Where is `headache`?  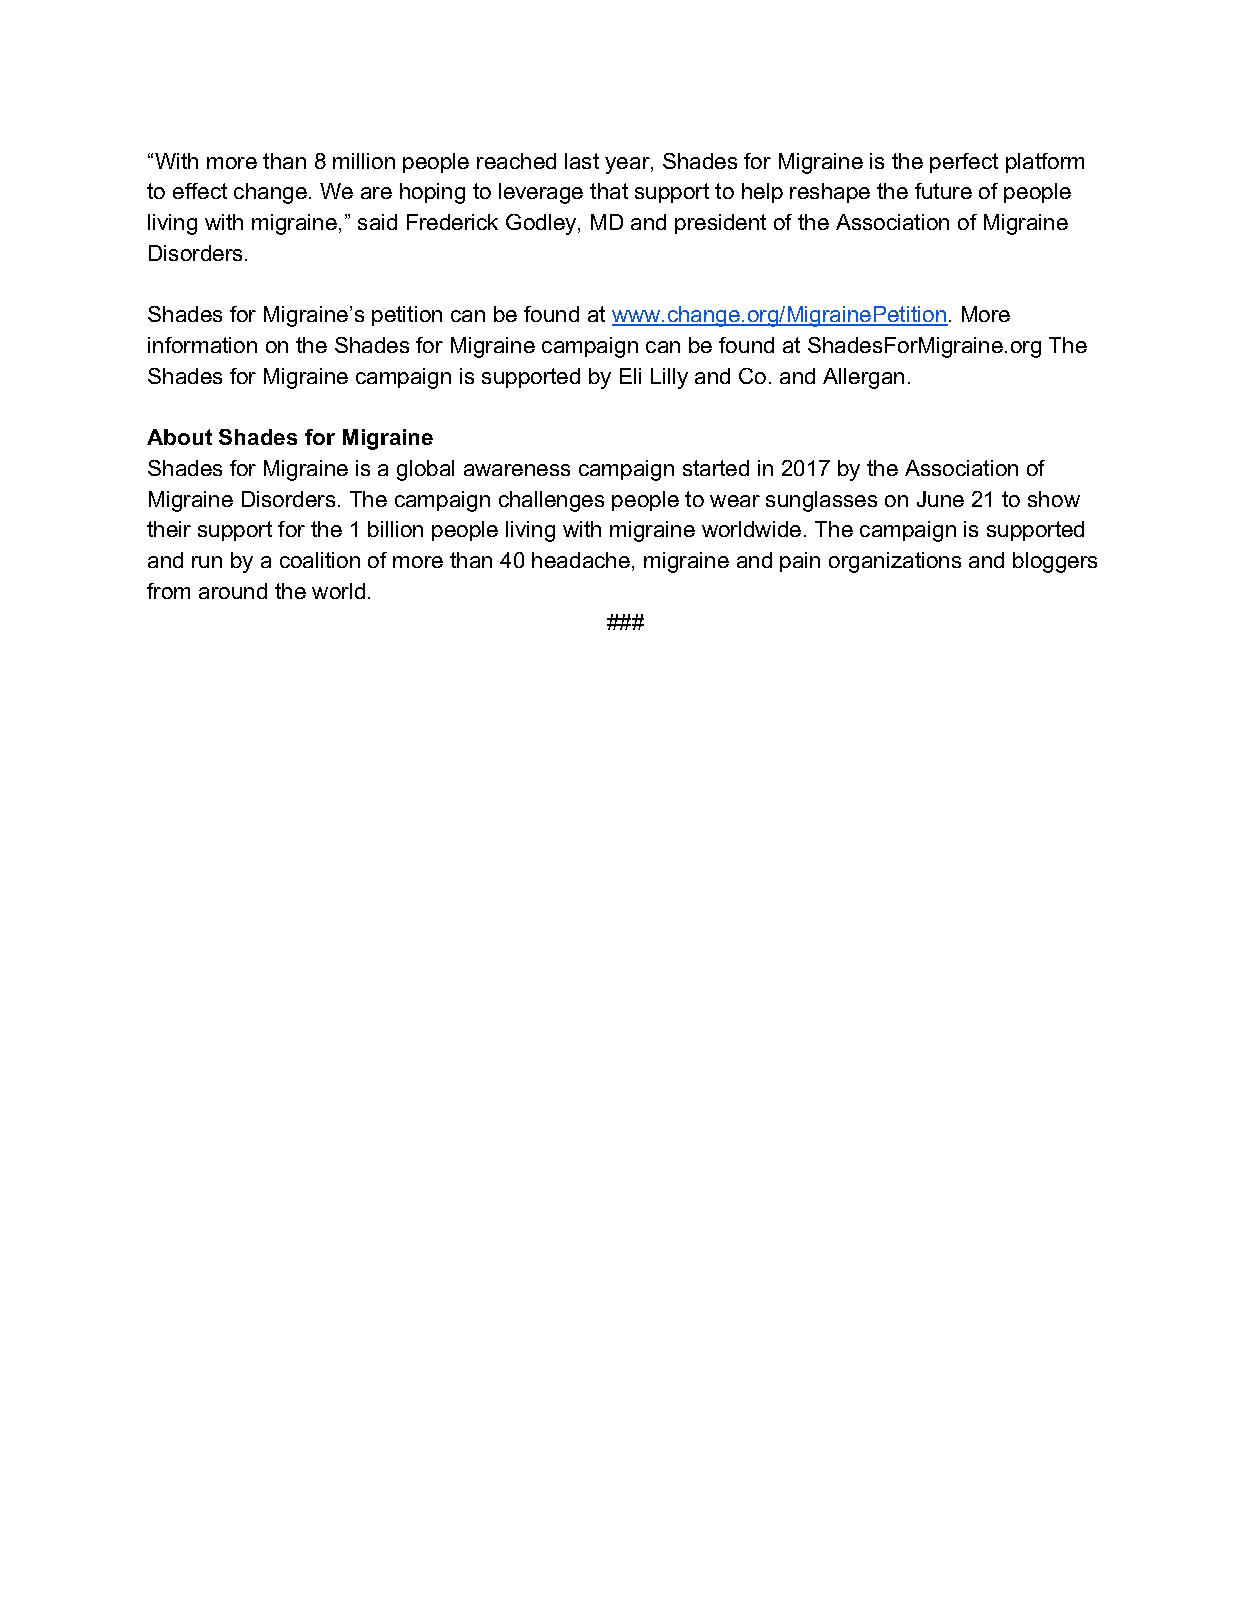
headache is located at coordinates (581, 560).
